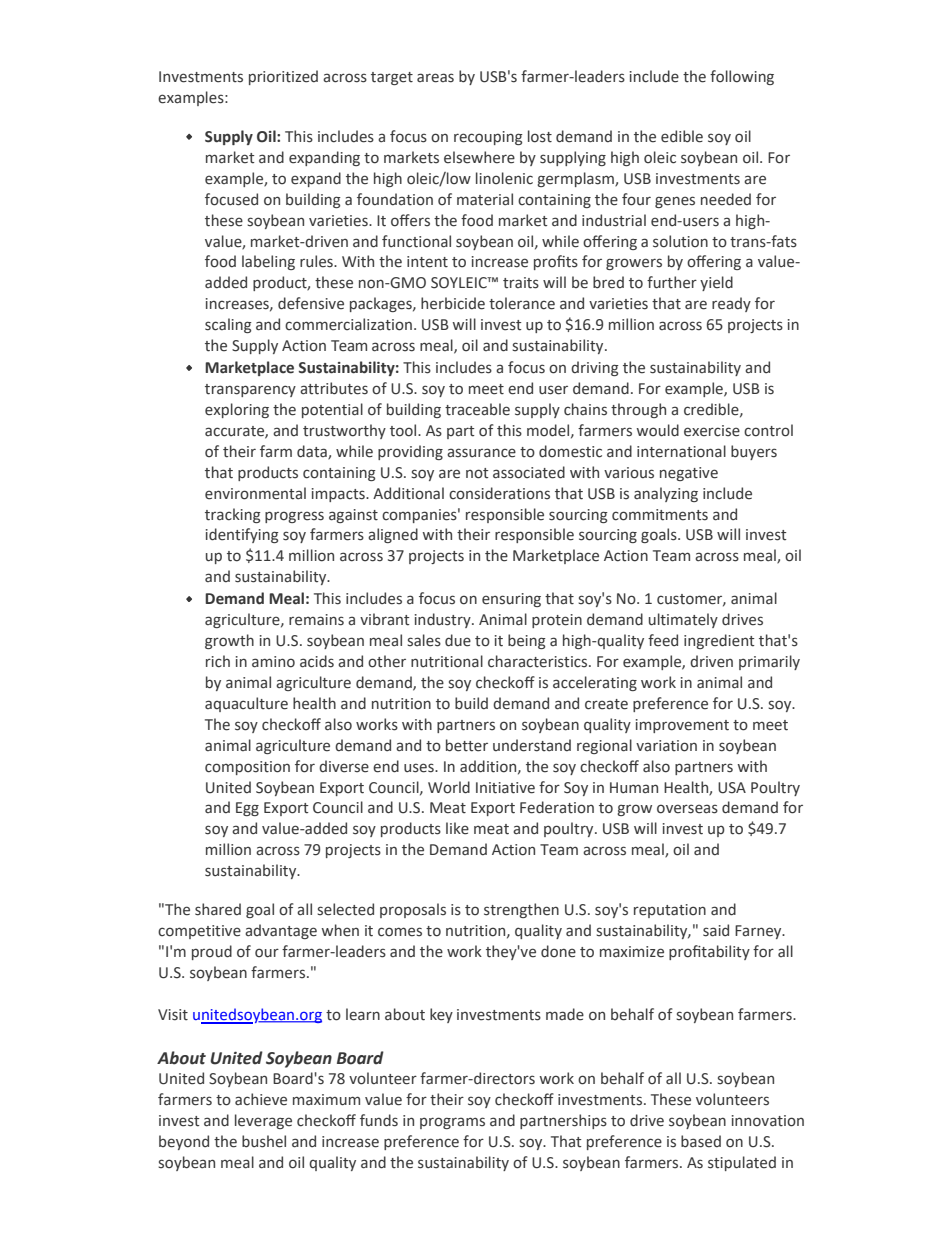 The width and height of the page is (952, 1233). I want to click on programs, so click(452, 1123).
